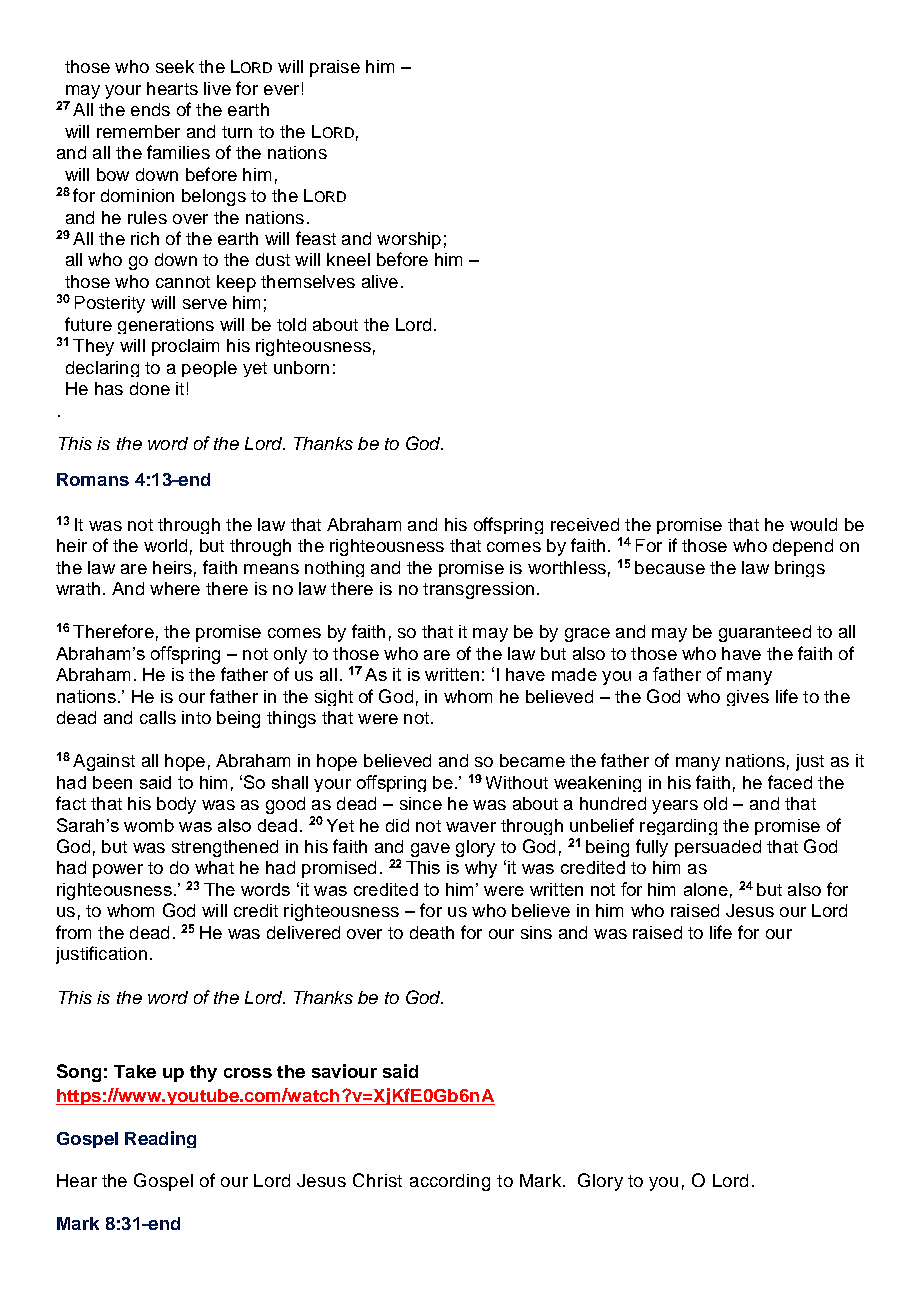 The width and height of the document is (924, 1308). What do you see at coordinates (185, 347) in the document?
I see `proclaim` at bounding box center [185, 347].
